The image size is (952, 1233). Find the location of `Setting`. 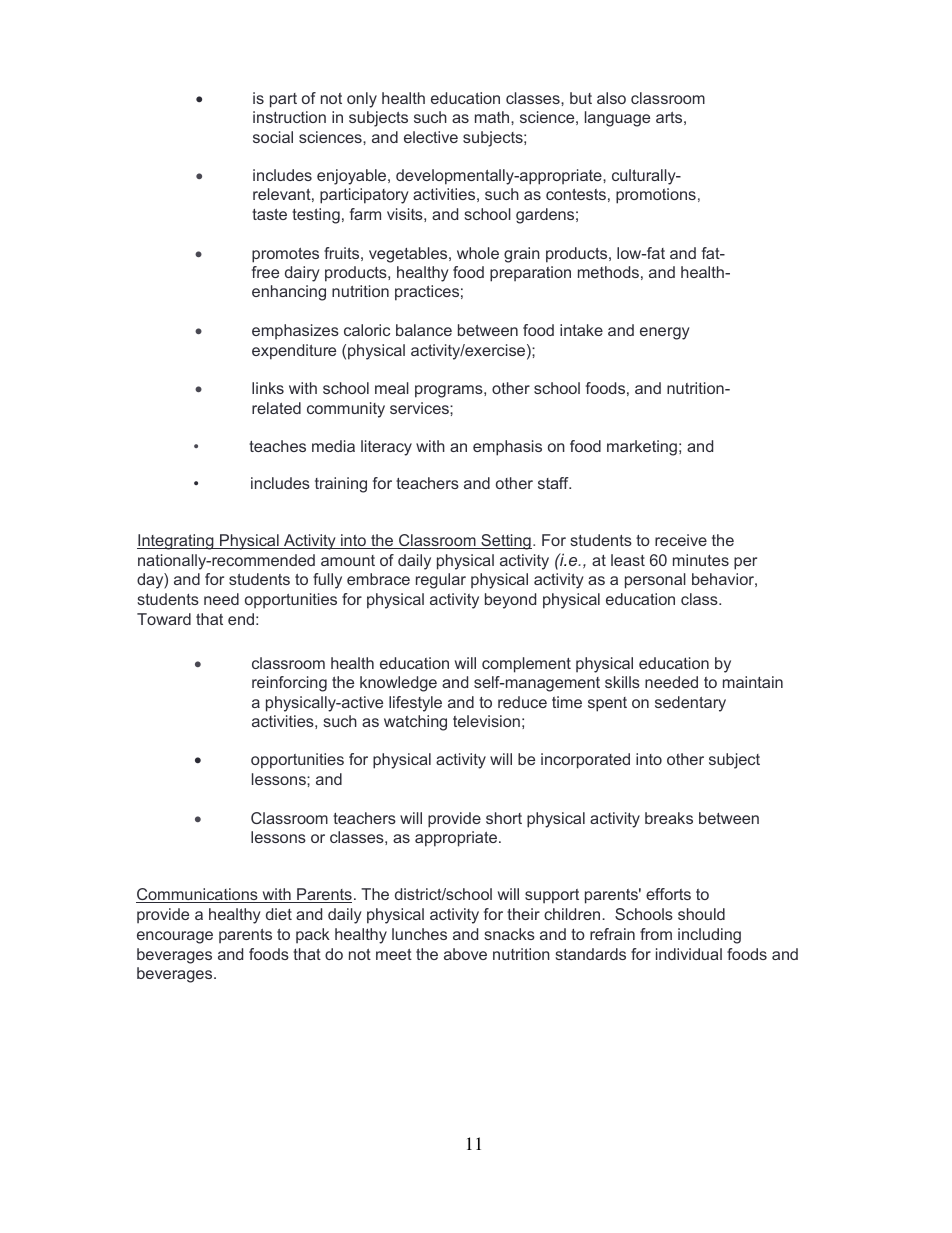

Setting is located at coordinates (505, 542).
